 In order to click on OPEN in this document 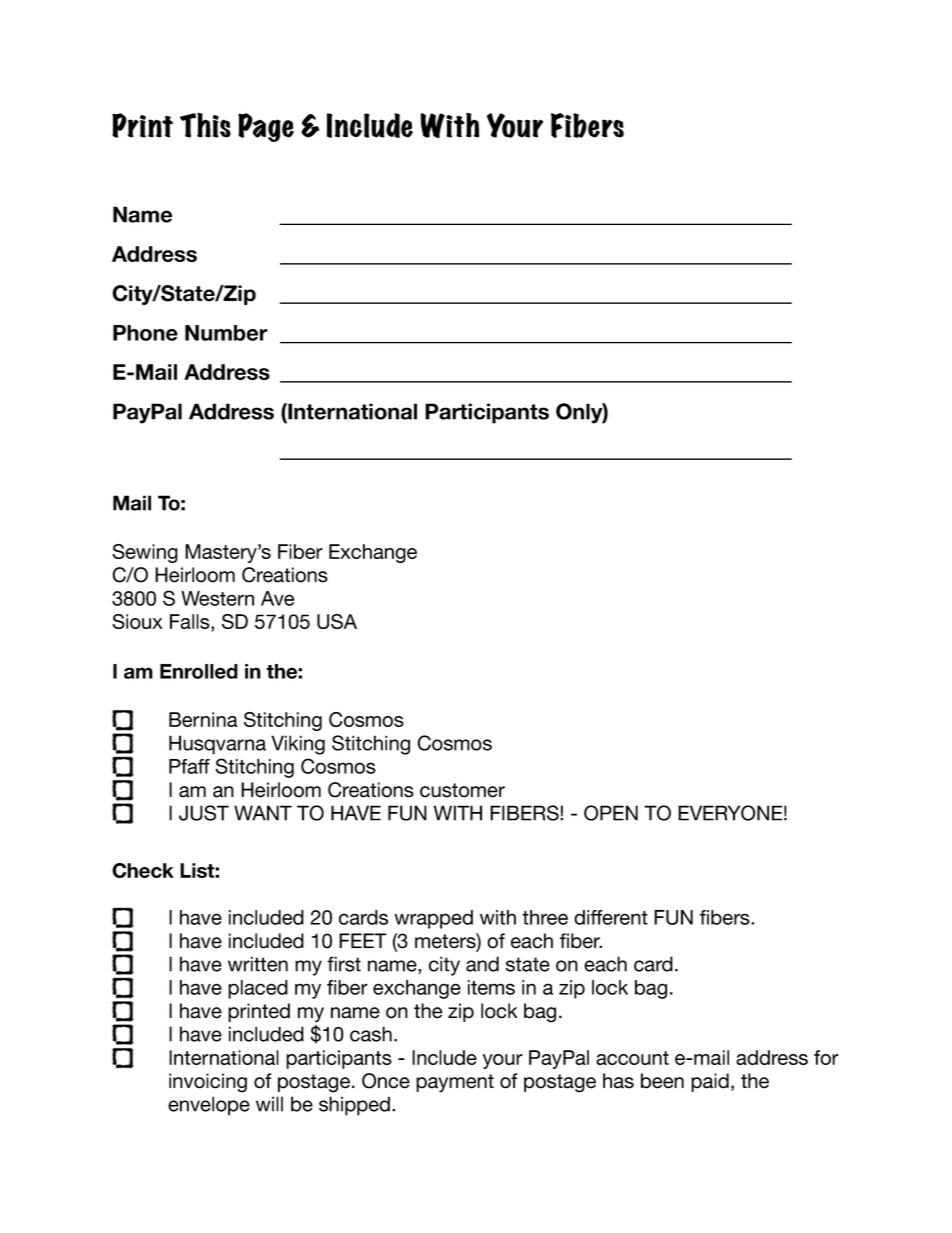, I will do `click(611, 813)`.
